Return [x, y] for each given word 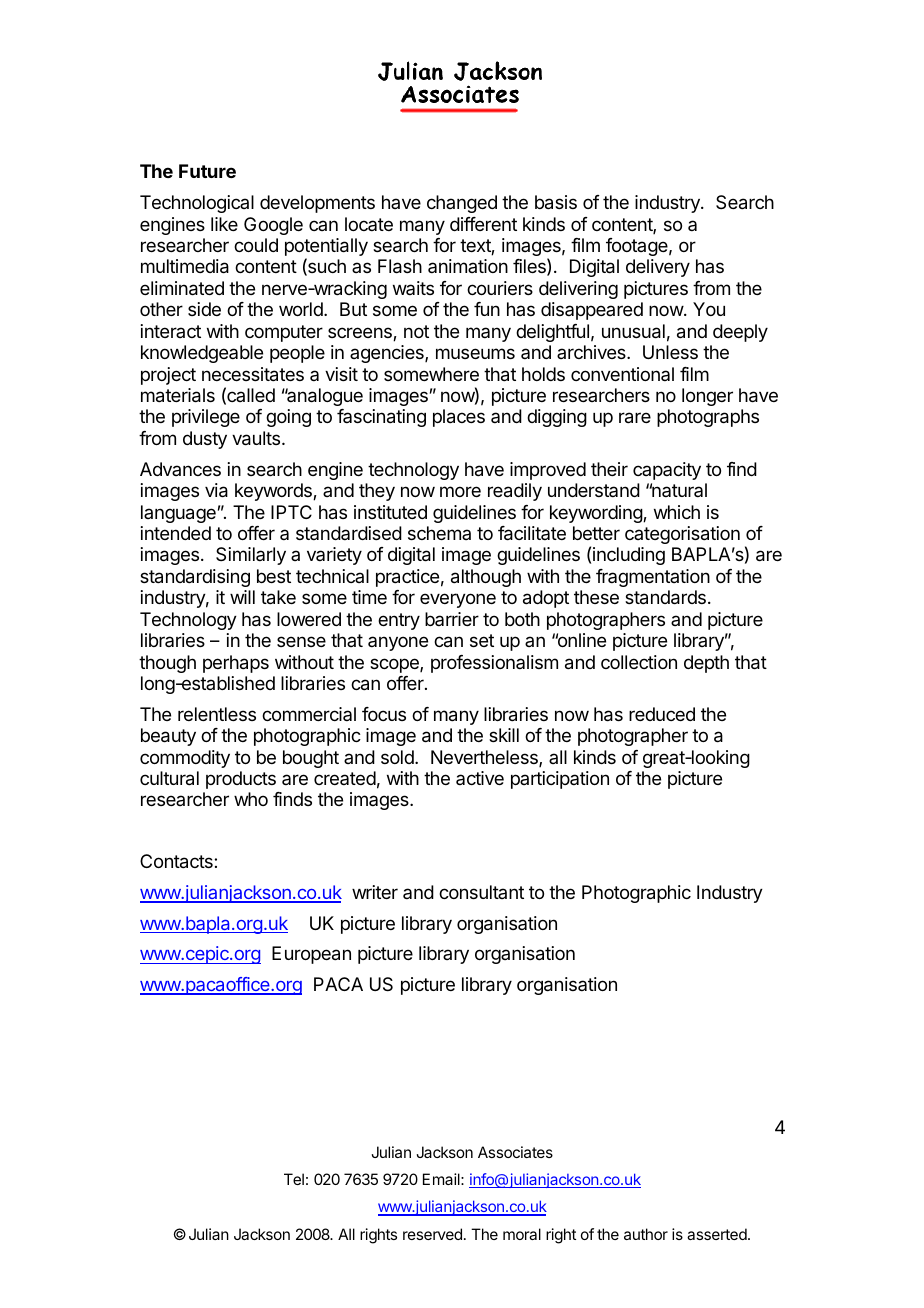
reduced [662, 714]
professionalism [494, 664]
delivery [658, 268]
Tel [294, 1179]
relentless [217, 714]
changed [462, 204]
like [224, 224]
